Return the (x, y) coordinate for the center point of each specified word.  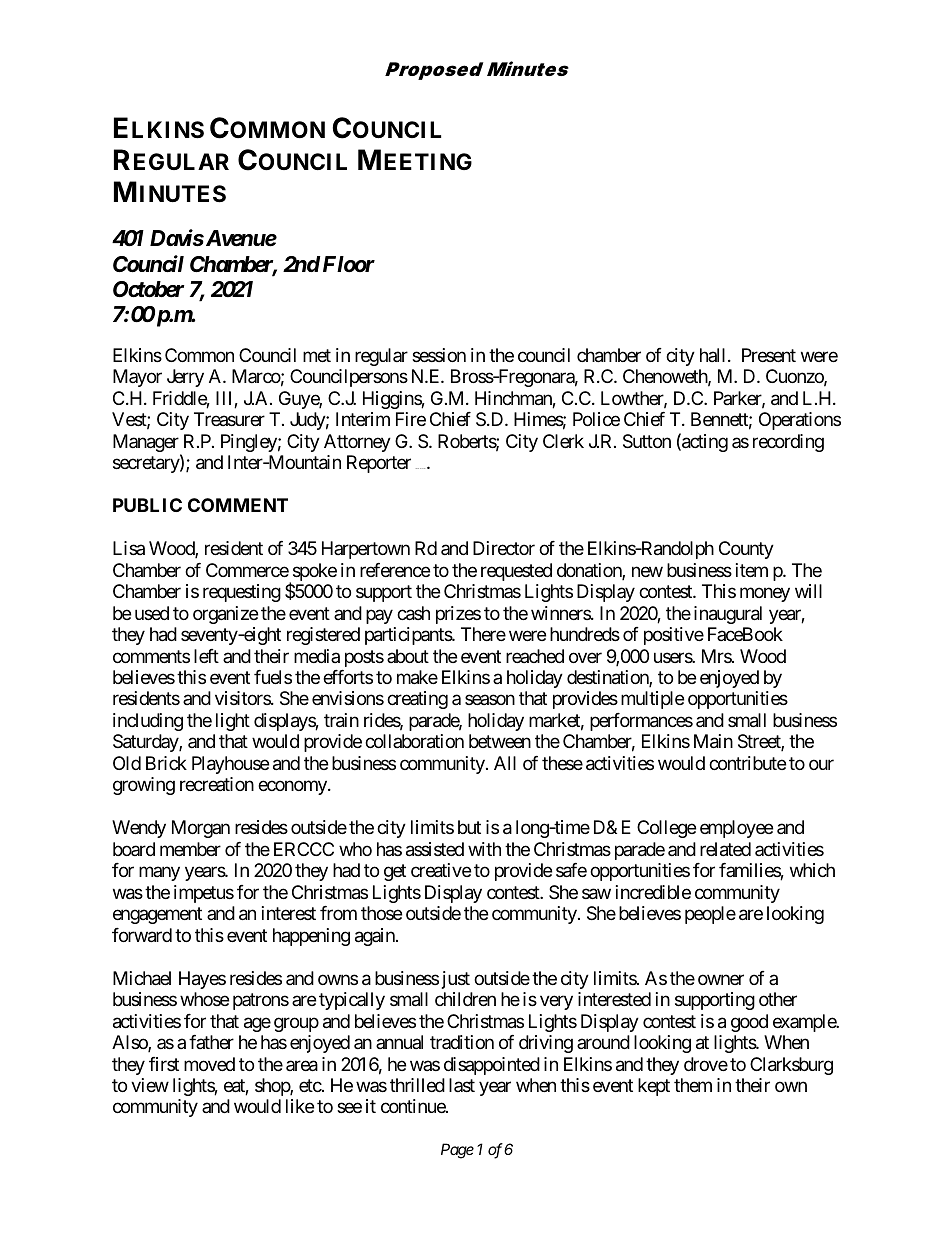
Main (713, 741)
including (148, 722)
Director (504, 548)
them (693, 1085)
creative (441, 870)
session (439, 355)
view (150, 1085)
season (490, 700)
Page (457, 1151)
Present (769, 355)
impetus (204, 894)
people (710, 915)
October (148, 289)
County (746, 550)
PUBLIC (147, 505)
